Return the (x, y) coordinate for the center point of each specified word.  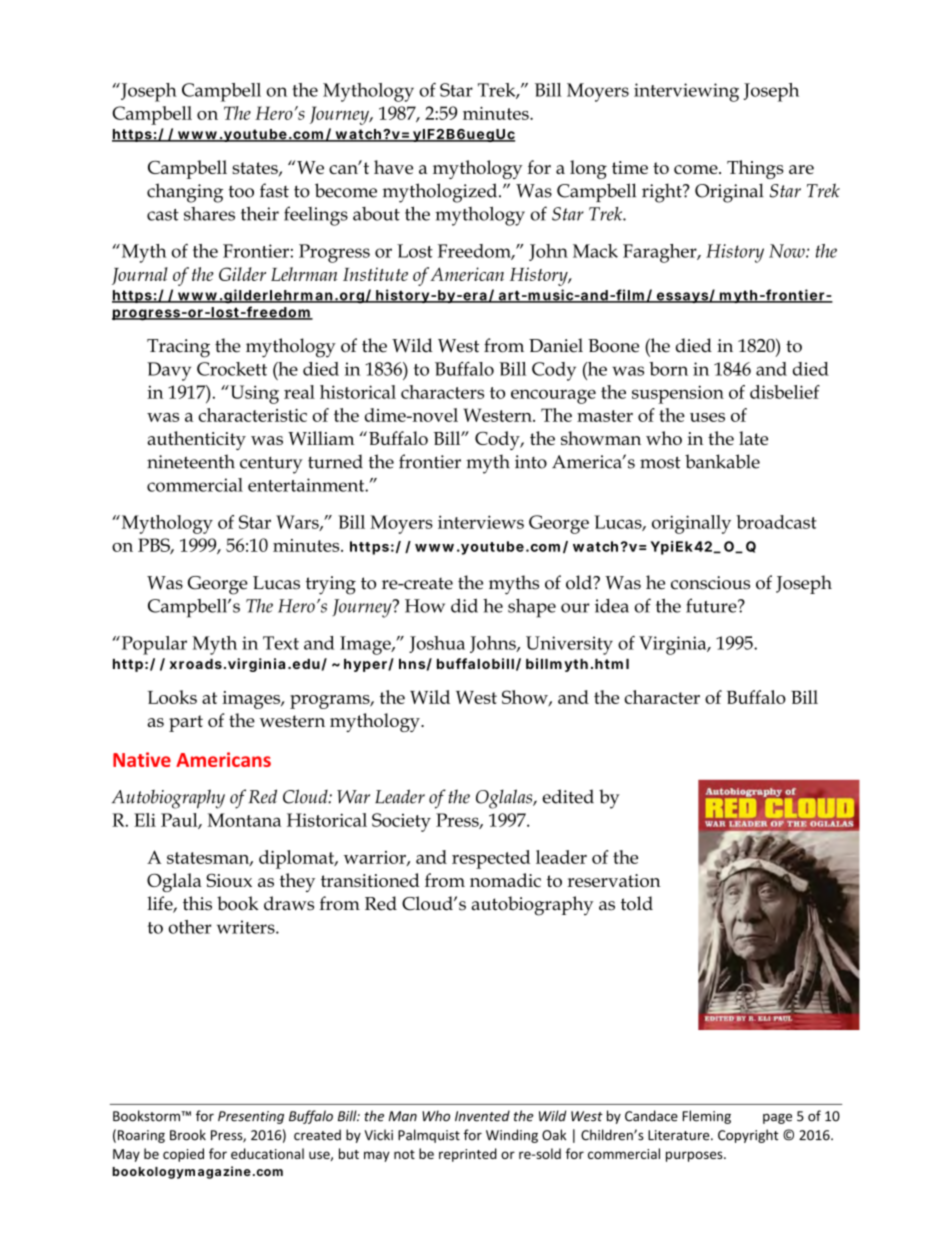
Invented (482, 1116)
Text (281, 643)
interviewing (686, 92)
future (712, 605)
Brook (188, 1135)
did (464, 605)
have (393, 167)
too (241, 191)
